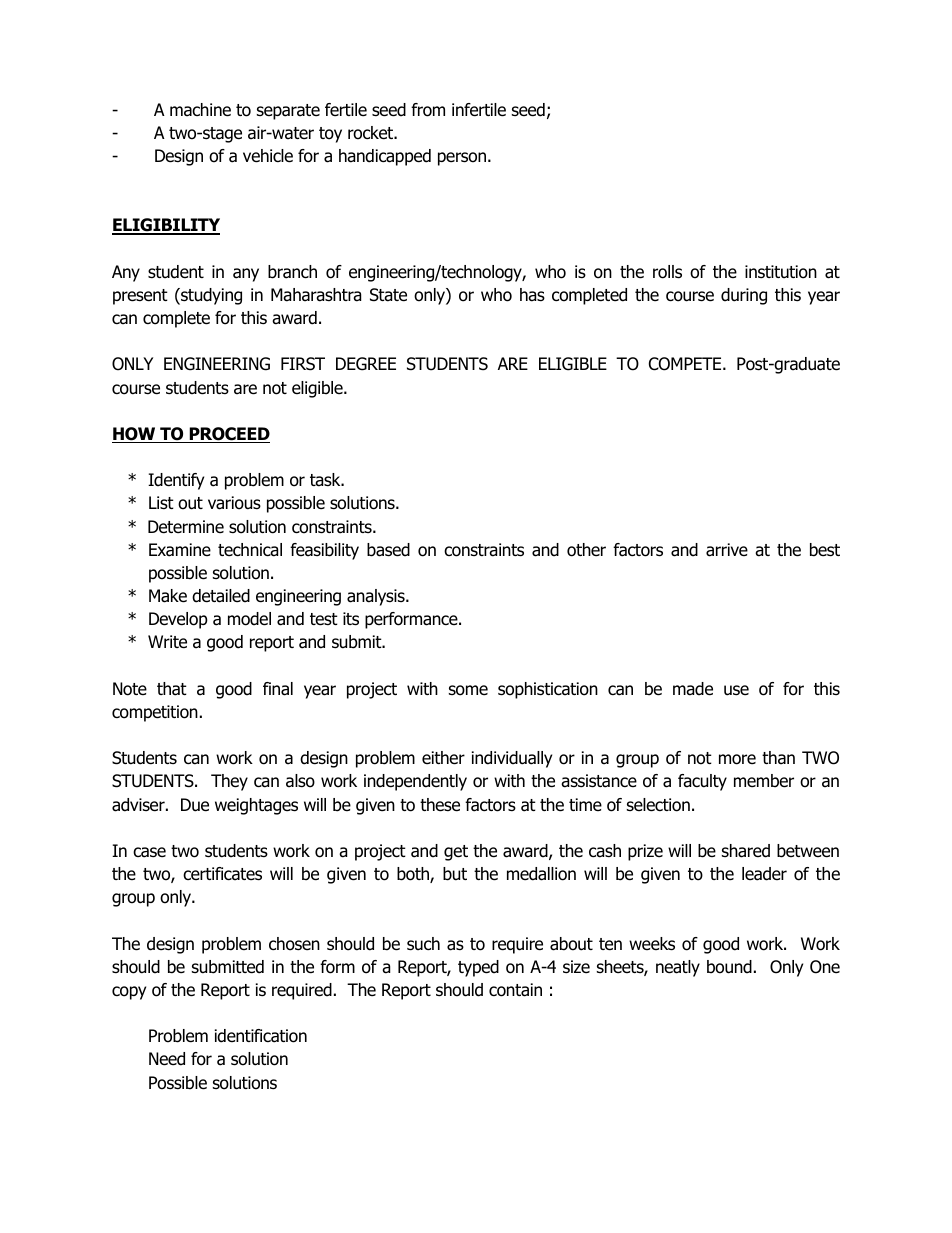  I want to click on contain, so click(515, 990).
